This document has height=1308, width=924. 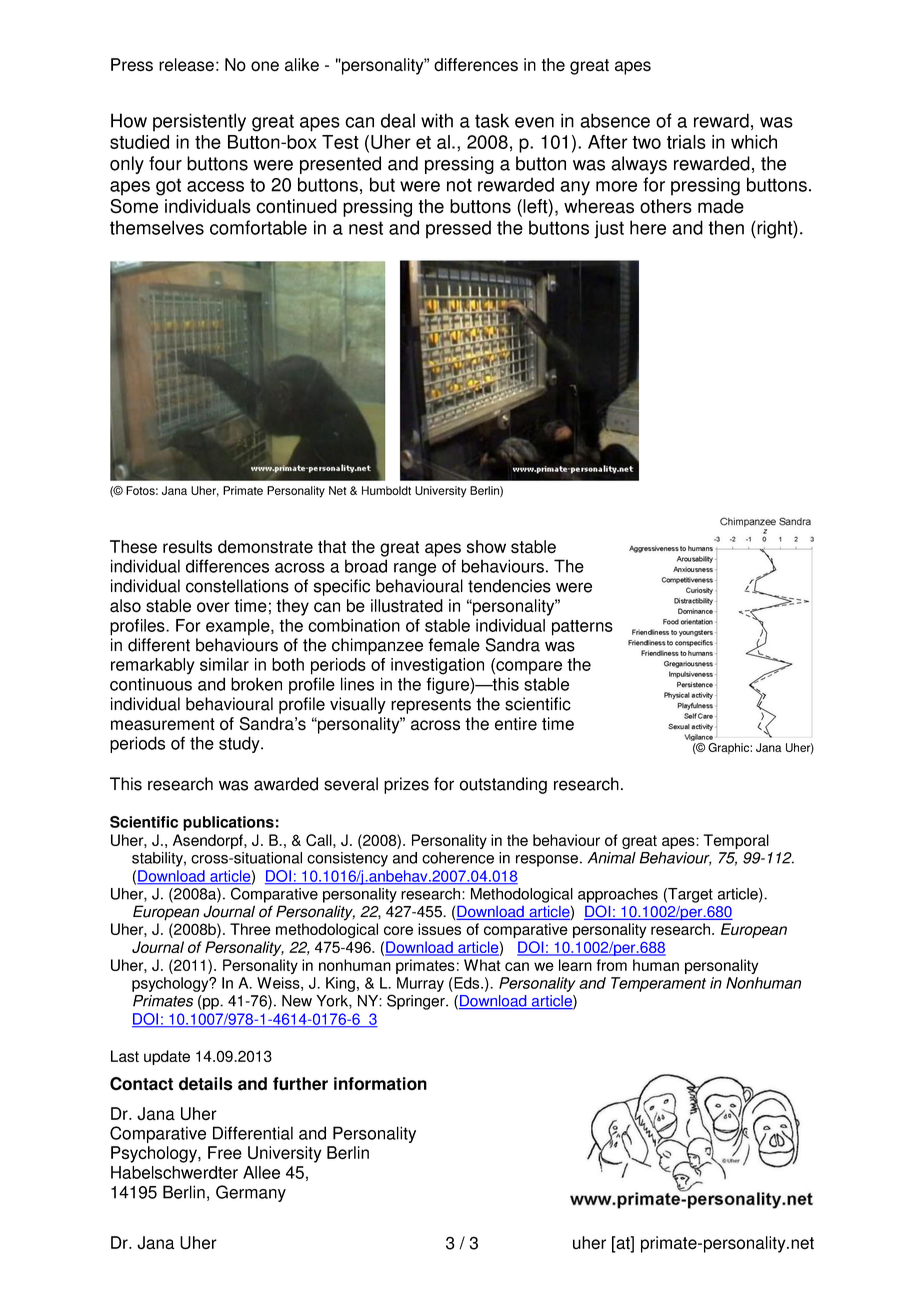 I want to click on results, so click(x=187, y=547).
